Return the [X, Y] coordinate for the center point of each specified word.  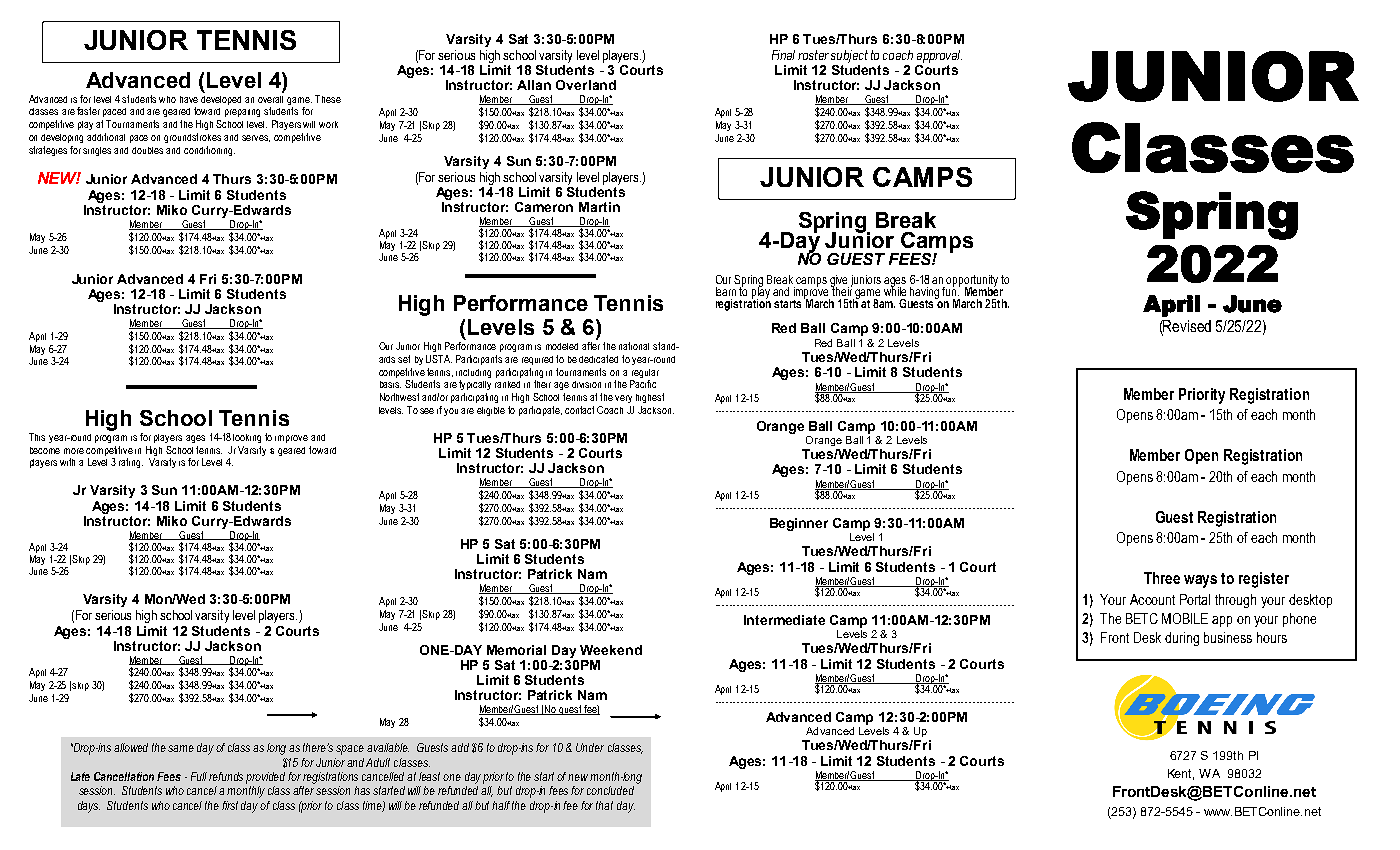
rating [131, 463]
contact [579, 410]
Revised [1186, 326]
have [189, 99]
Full [199, 776]
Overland [586, 85]
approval [939, 56]
